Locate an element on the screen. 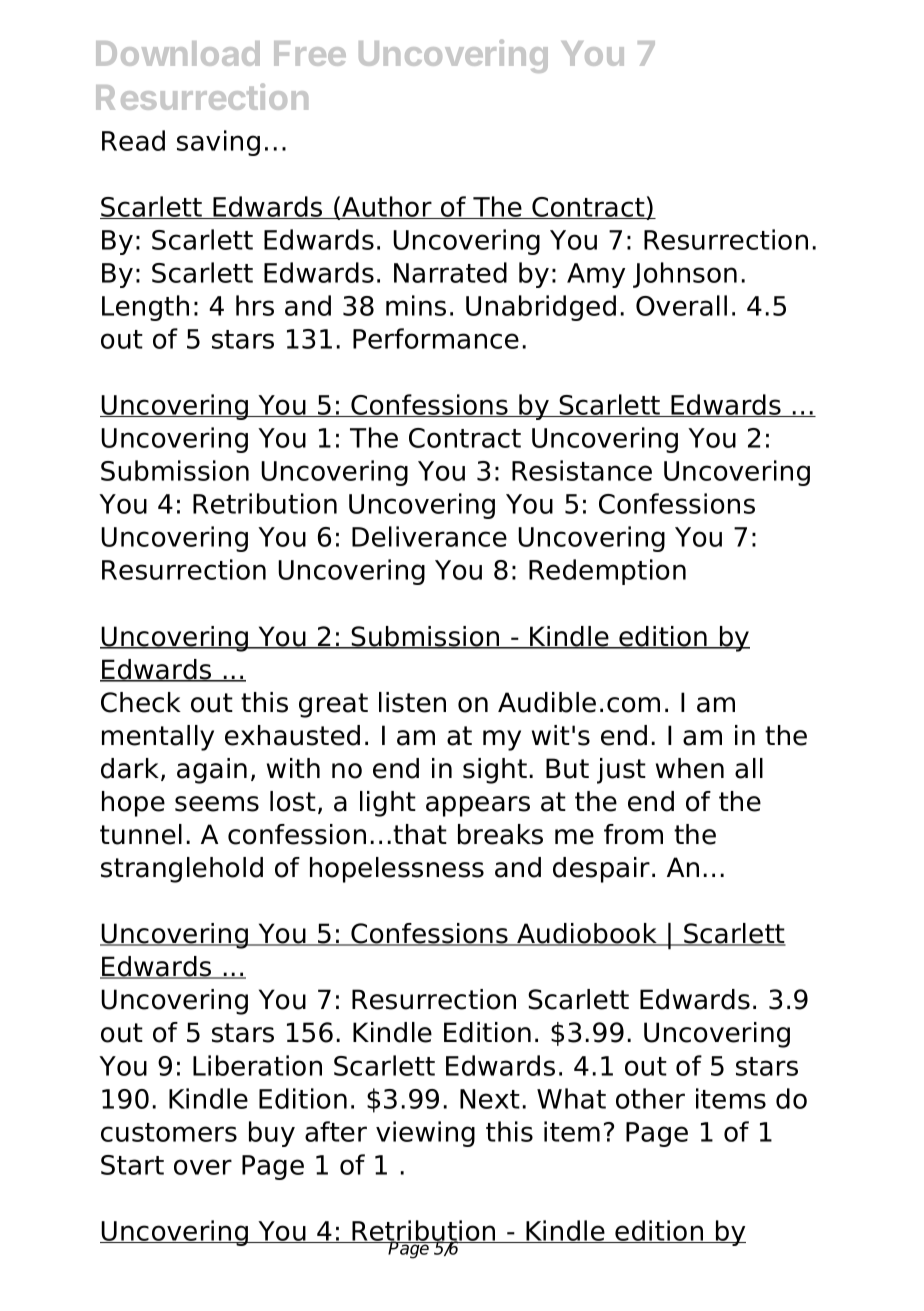 The height and width of the screenshot is (1311, 924). other is located at coordinates (650, 1098).
